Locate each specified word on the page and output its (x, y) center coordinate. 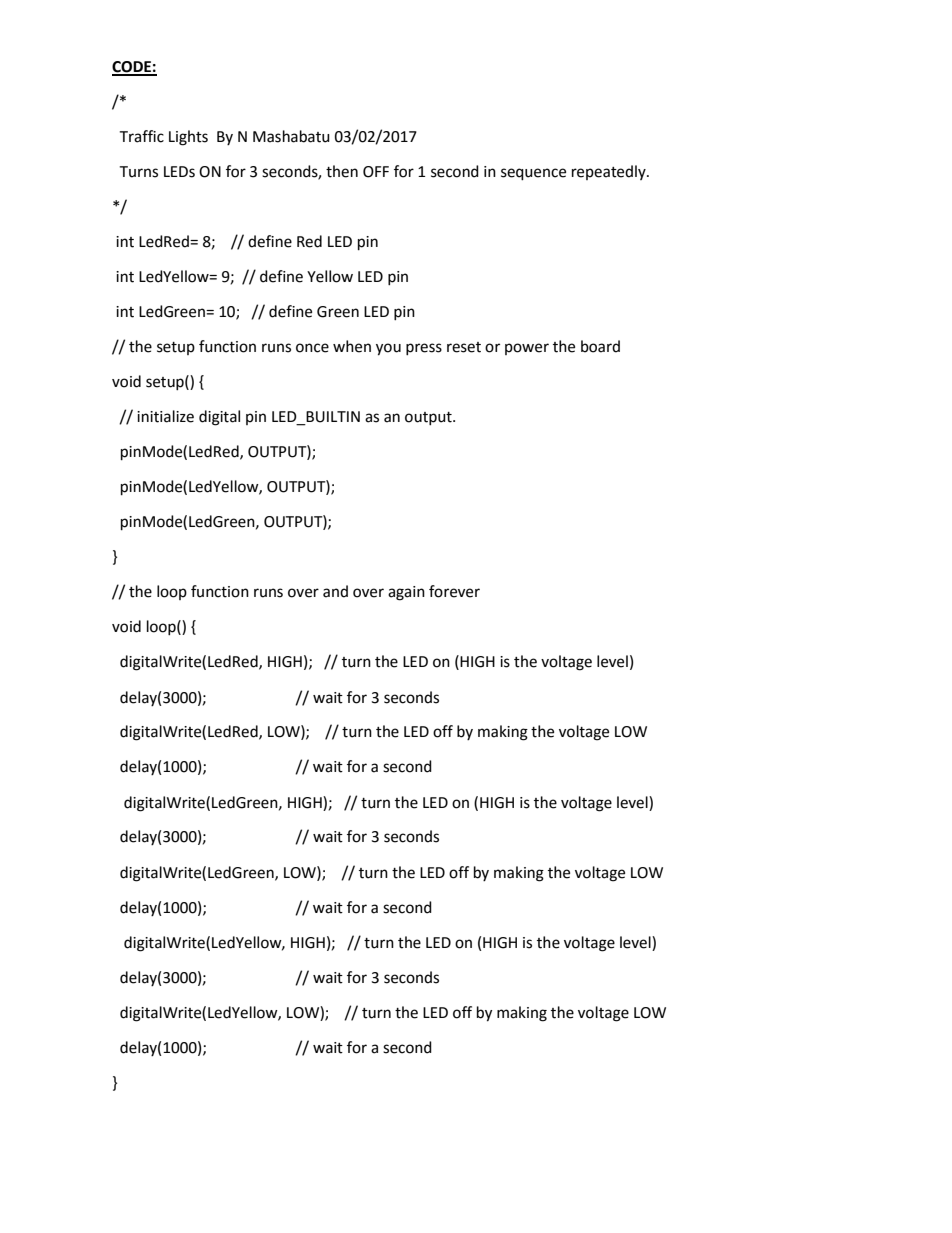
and (335, 591)
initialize (165, 416)
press (424, 349)
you (388, 349)
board (600, 346)
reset (464, 347)
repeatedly (610, 172)
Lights (188, 138)
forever (454, 591)
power (527, 349)
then (342, 171)
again (406, 593)
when (352, 346)
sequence (533, 174)
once (312, 348)
